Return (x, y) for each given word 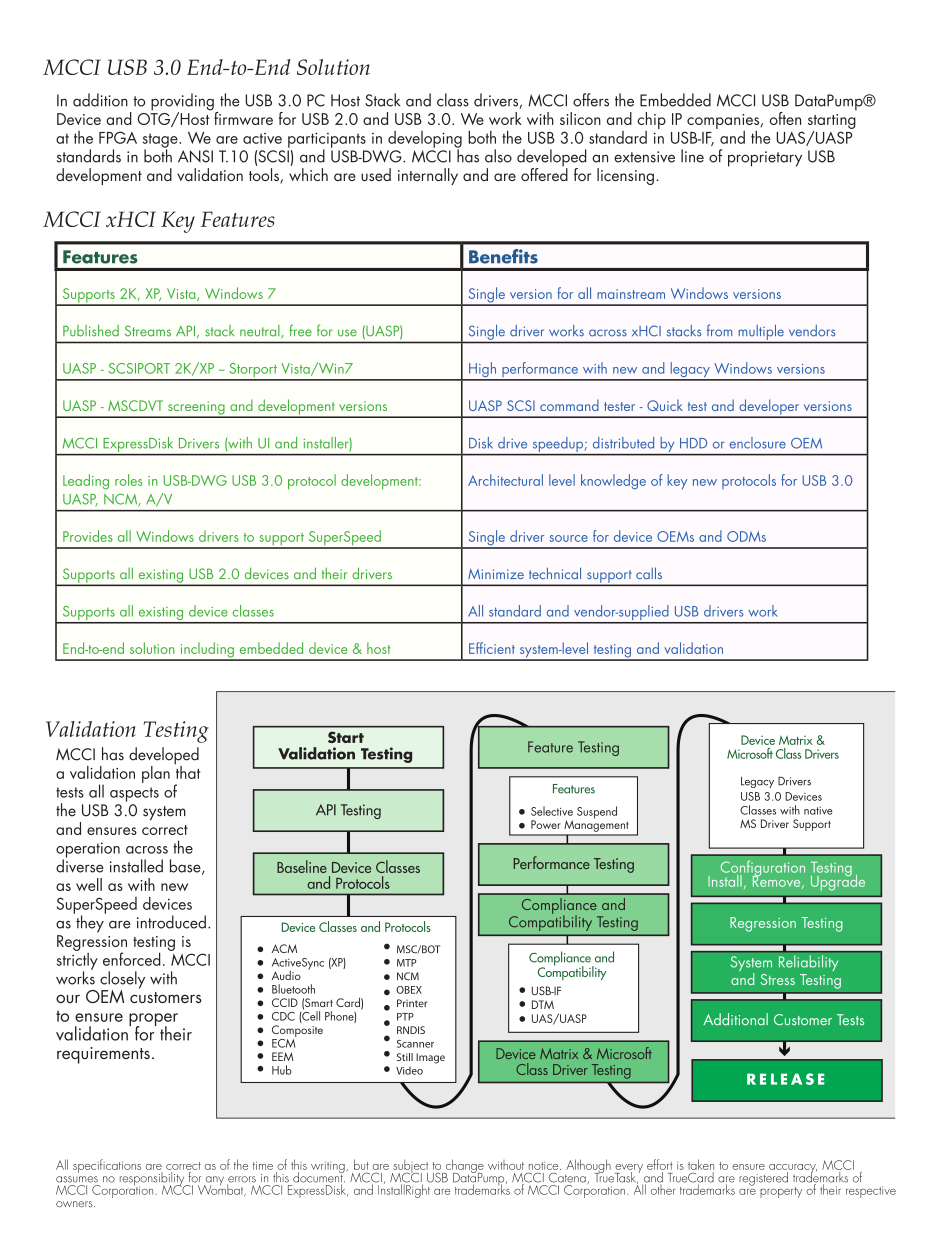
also (498, 156)
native (818, 810)
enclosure (758, 443)
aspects (134, 794)
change (463, 1167)
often (785, 118)
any (213, 1182)
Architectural (505, 480)
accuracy (793, 1170)
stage (161, 141)
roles (129, 480)
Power (546, 824)
